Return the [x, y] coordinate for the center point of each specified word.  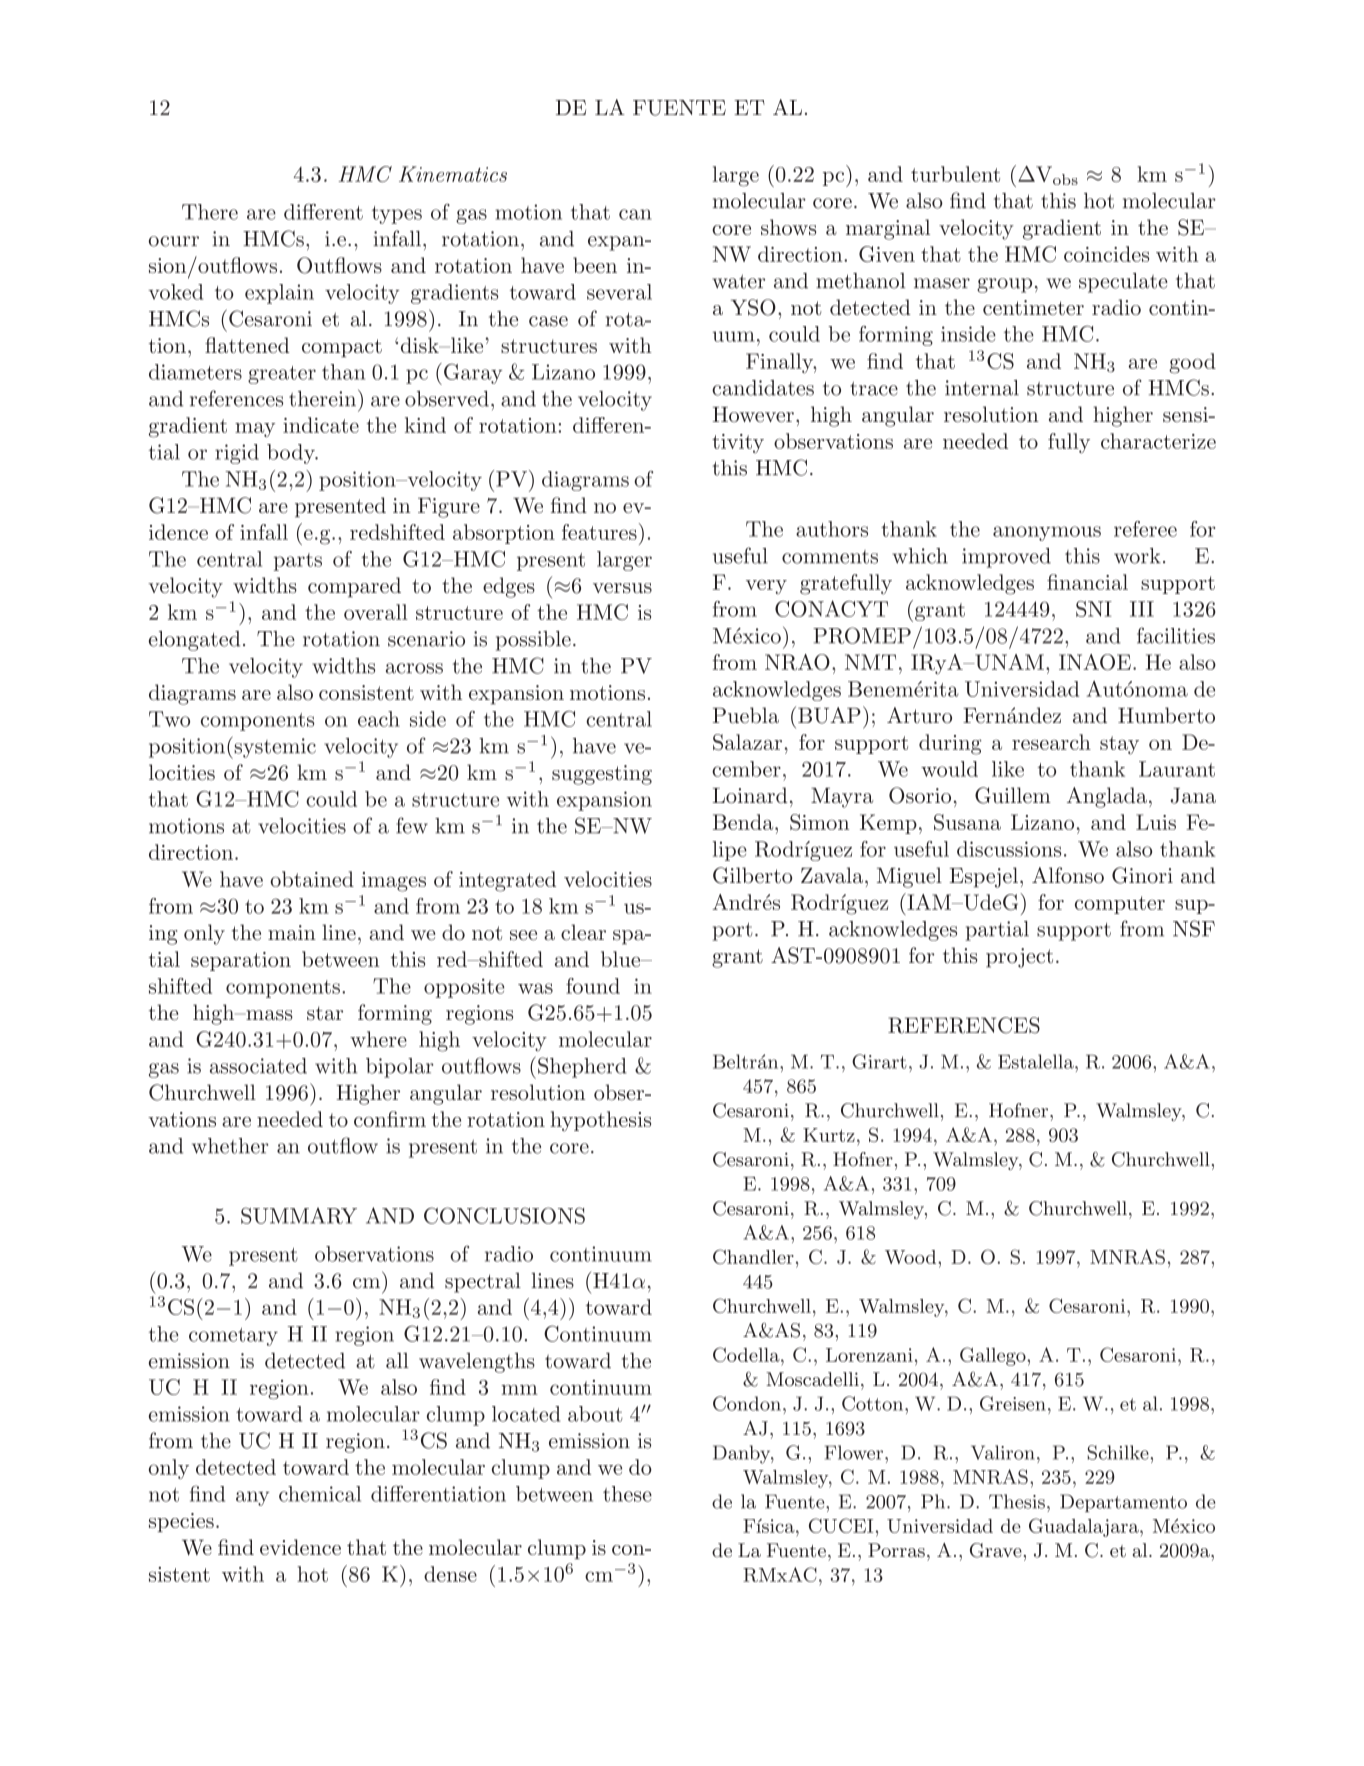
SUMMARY [299, 1215]
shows [788, 227]
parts [298, 562]
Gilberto [752, 875]
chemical [320, 1494]
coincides [1106, 254]
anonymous [1047, 533]
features [599, 532]
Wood [912, 1257]
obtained [312, 879]
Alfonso [1068, 875]
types [397, 215]
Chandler [753, 1256]
